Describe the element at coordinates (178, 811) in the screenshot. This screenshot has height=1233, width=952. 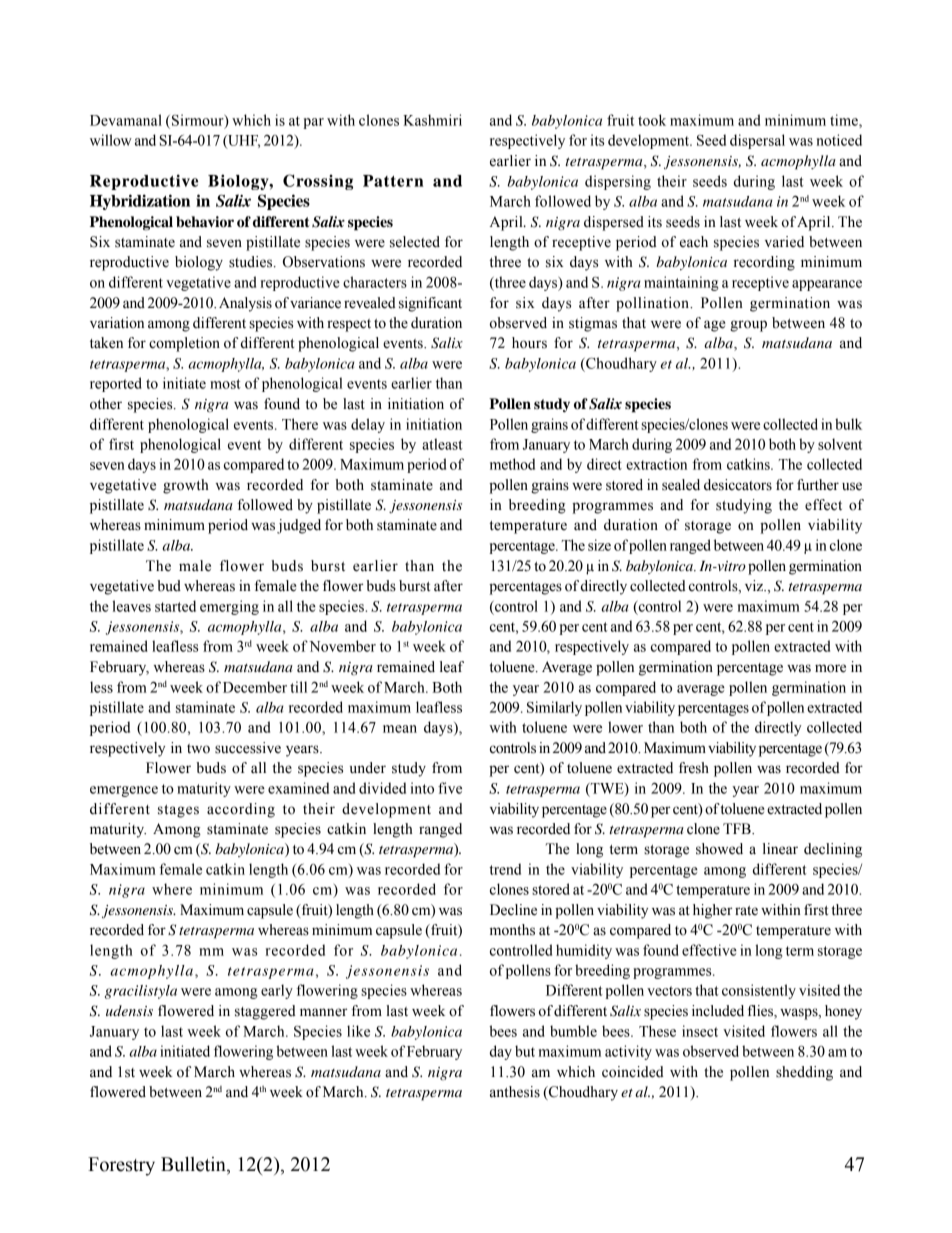
I see `stages` at that location.
